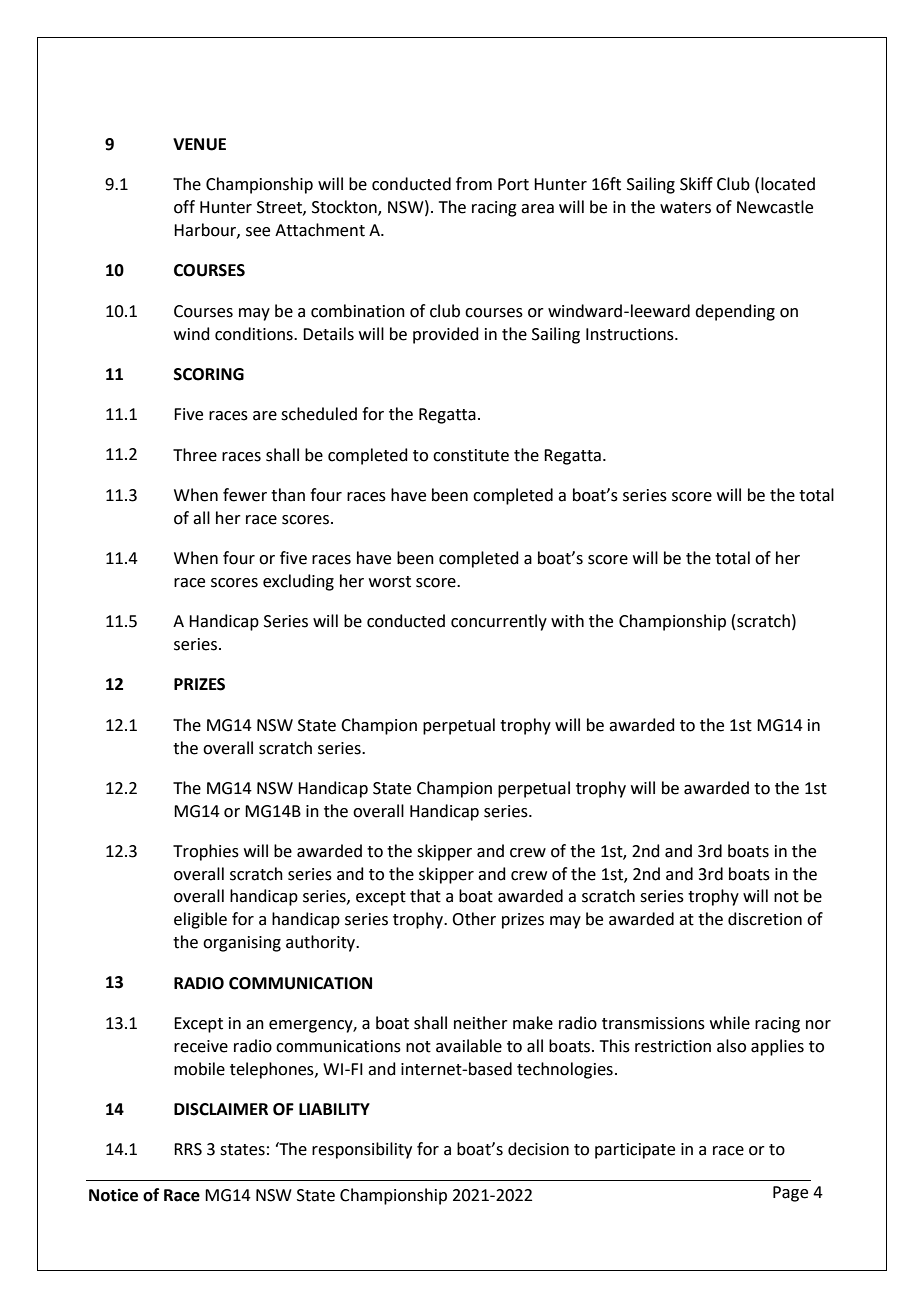 Image resolution: width=924 pixels, height=1308 pixels. Describe the element at coordinates (538, 1149) in the screenshot. I see `decision` at that location.
